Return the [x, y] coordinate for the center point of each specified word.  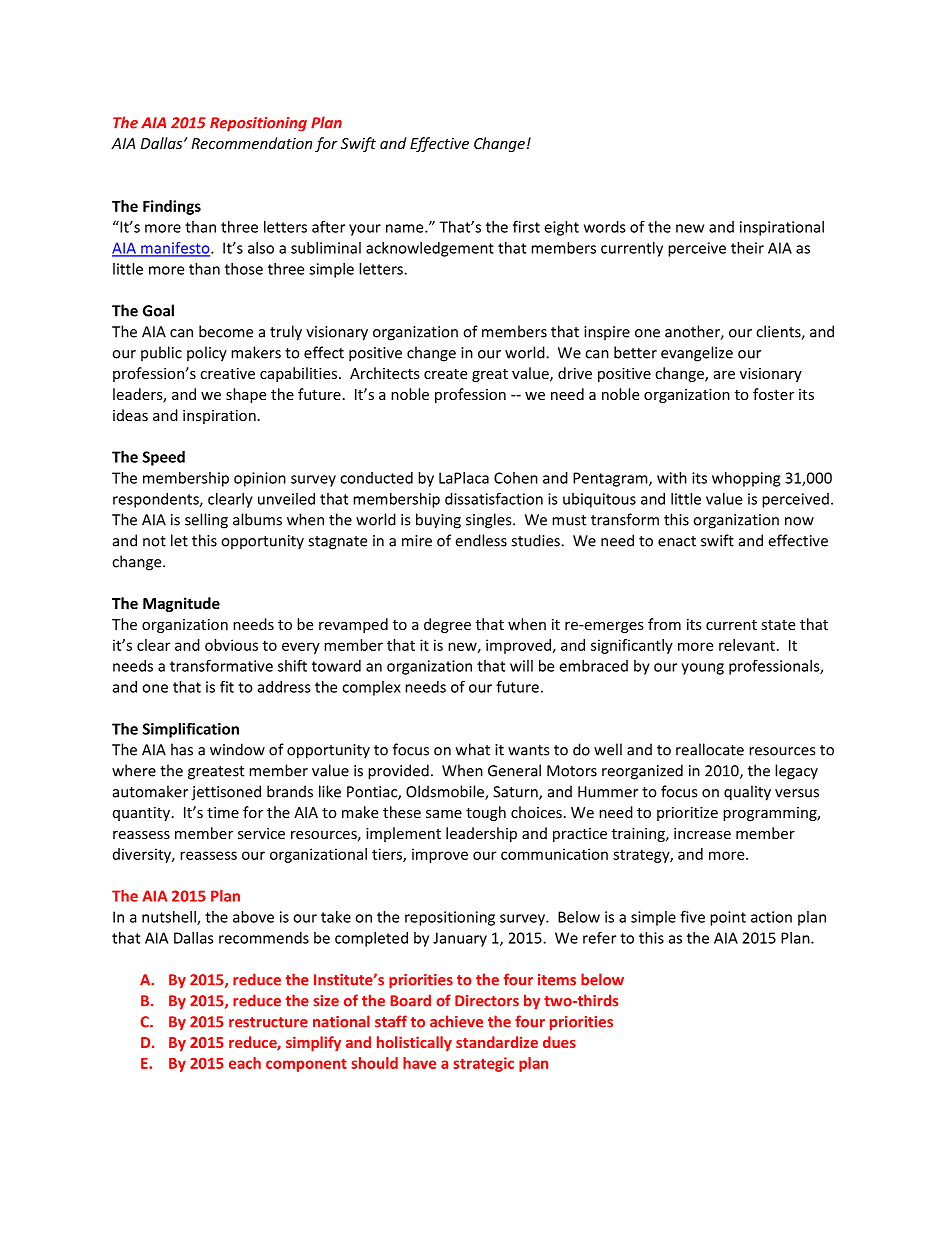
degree [447, 625]
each [245, 1063]
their [747, 248]
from [664, 624]
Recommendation [251, 143]
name [406, 228]
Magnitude [181, 604]
